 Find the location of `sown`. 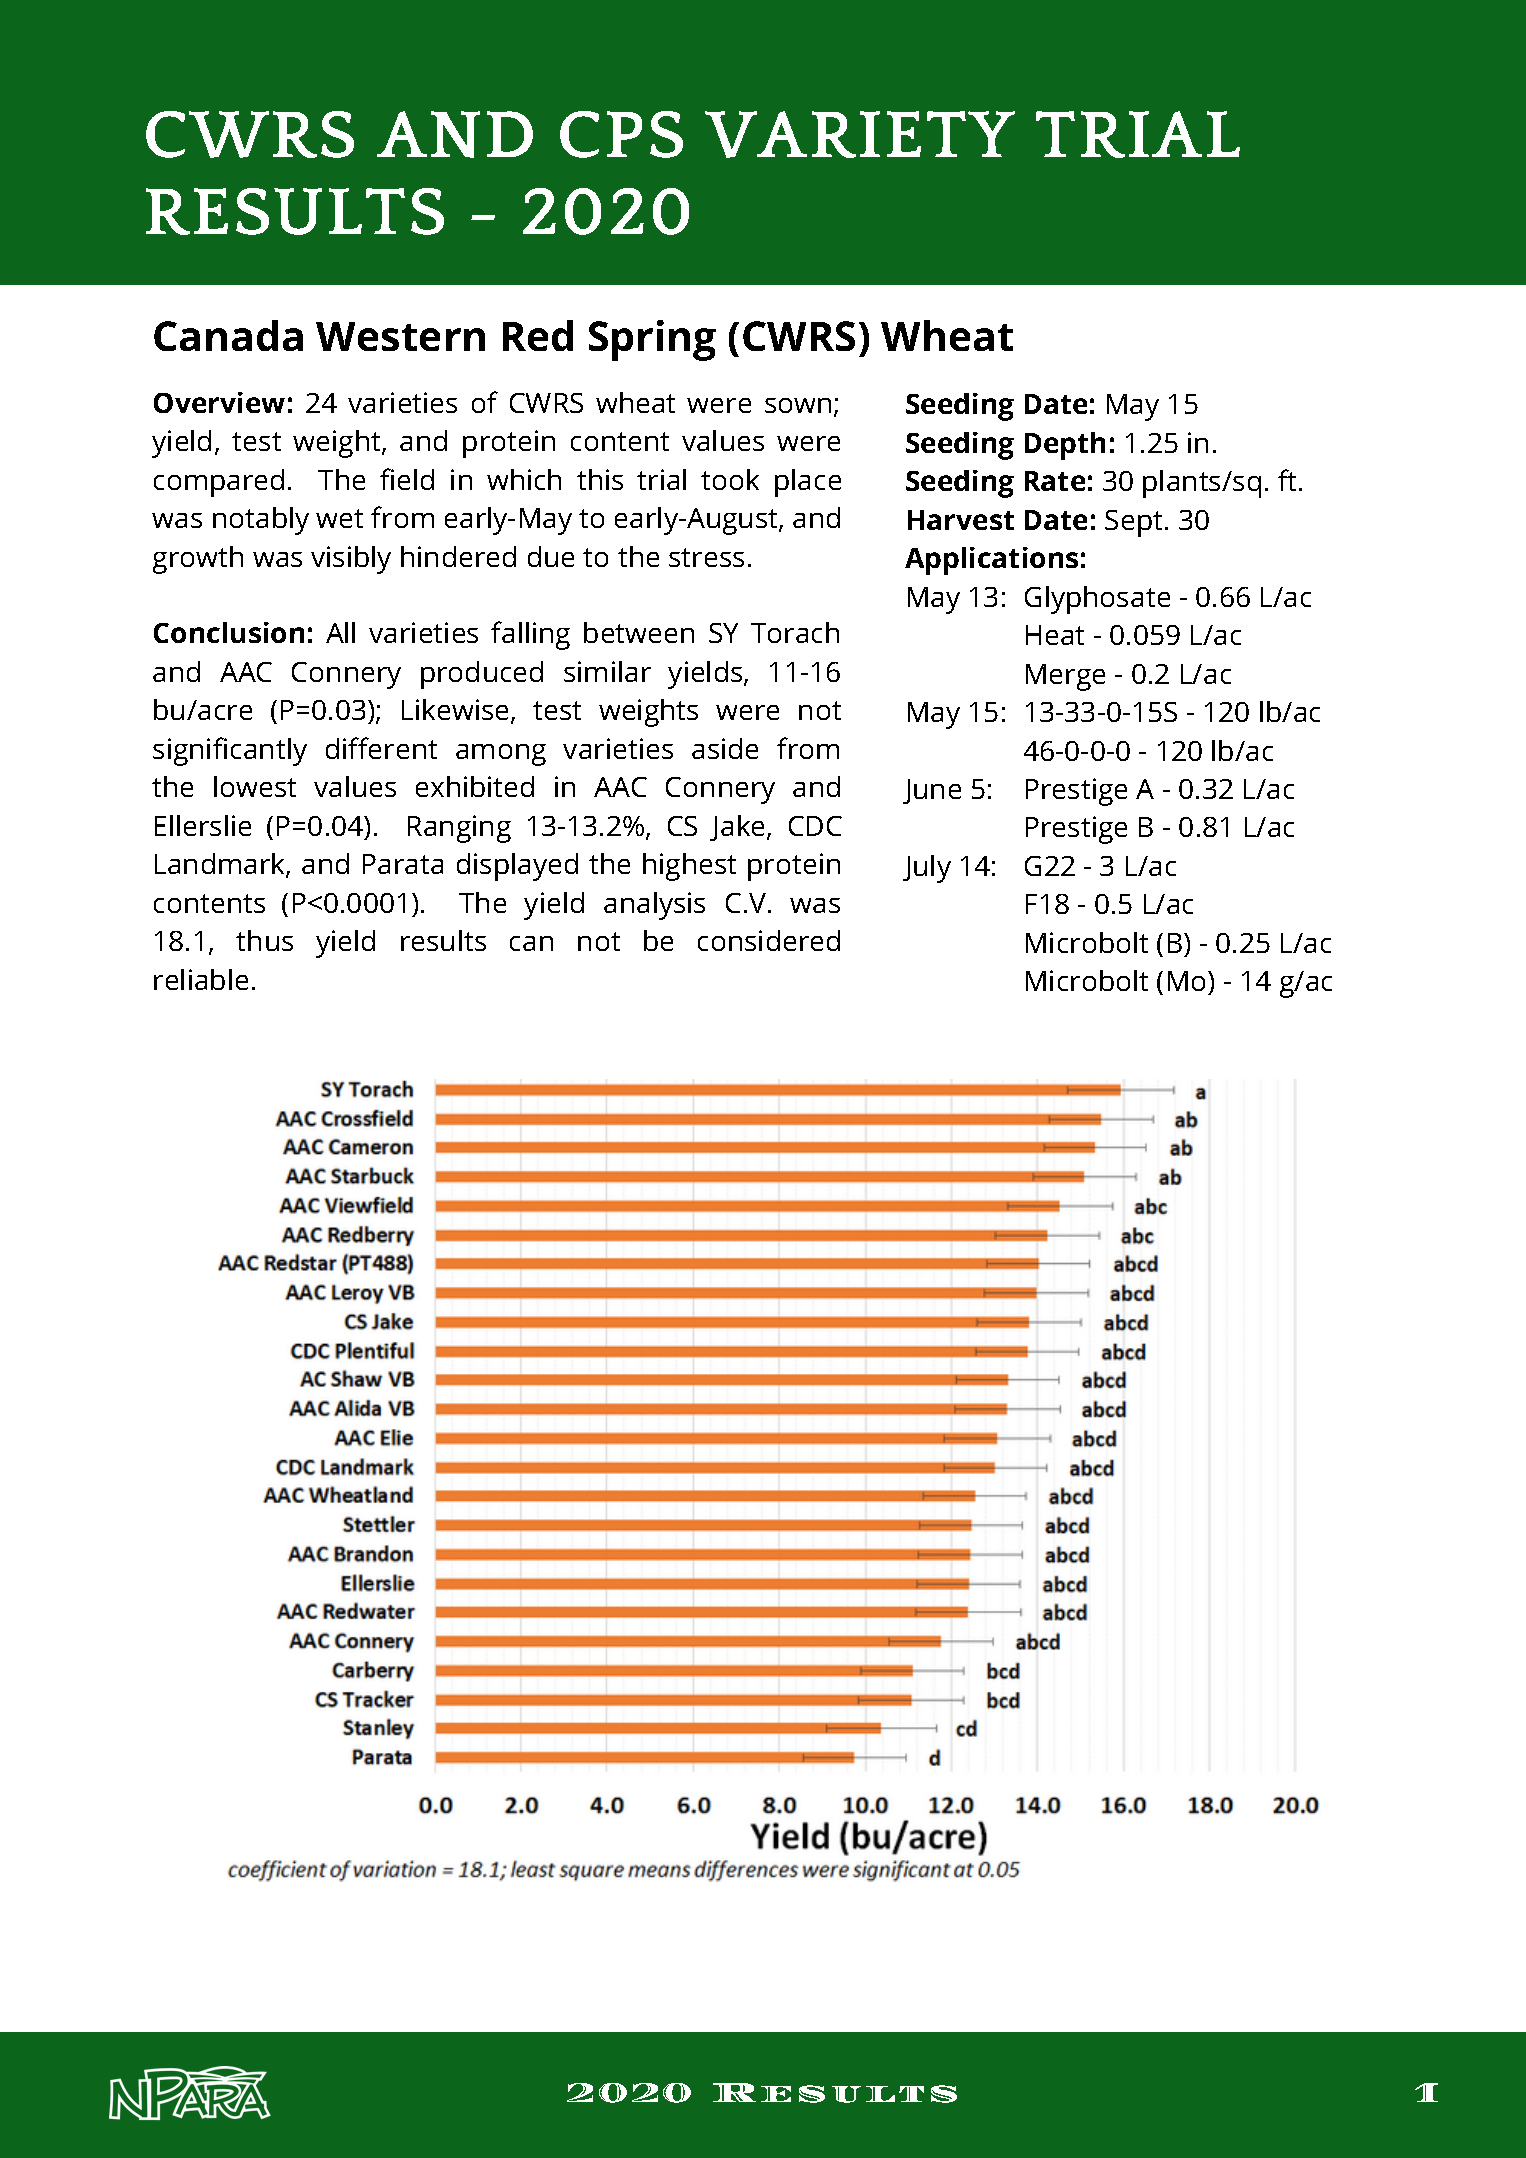

sown is located at coordinates (798, 405).
